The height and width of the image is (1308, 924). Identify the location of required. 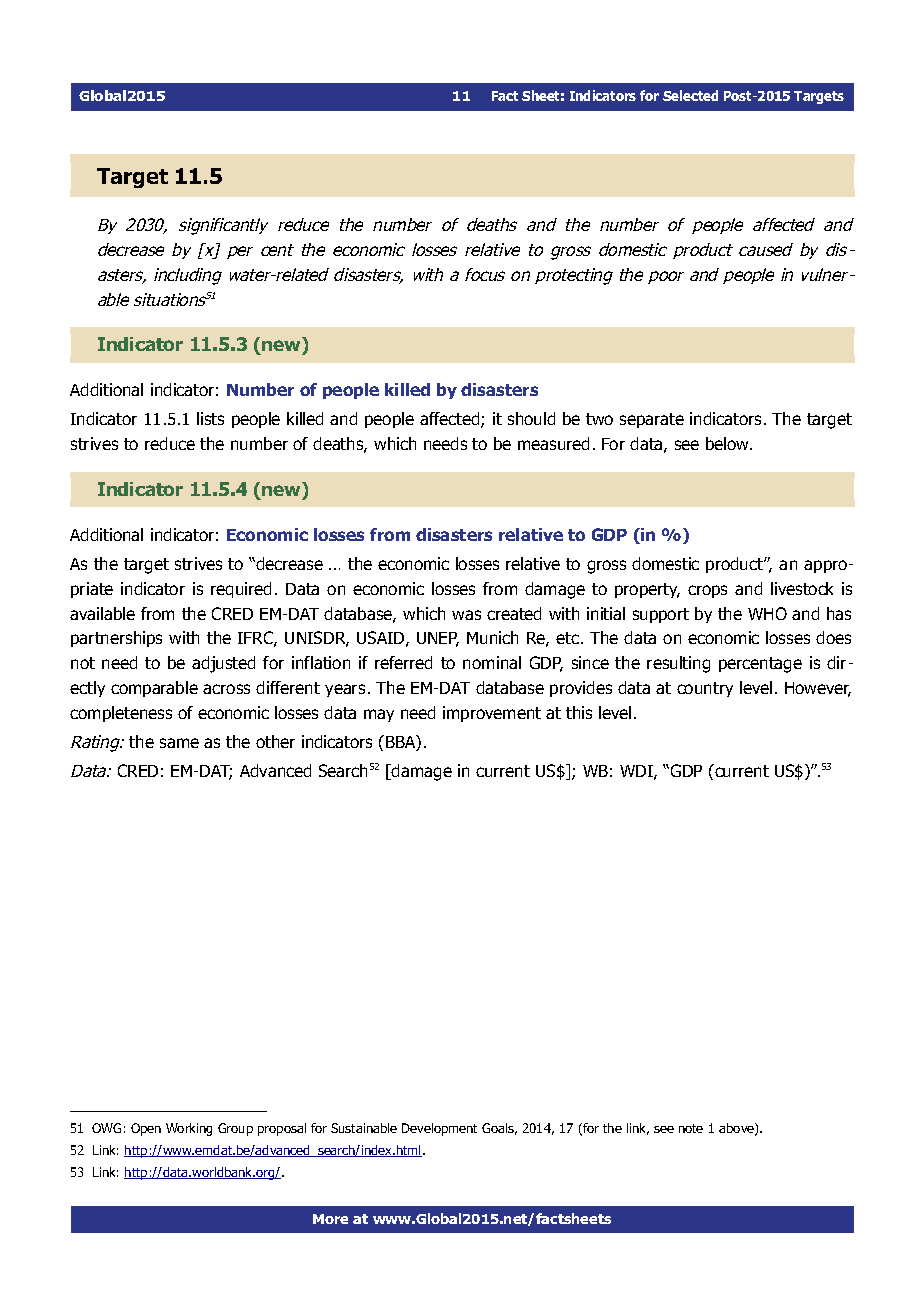
(241, 590).
